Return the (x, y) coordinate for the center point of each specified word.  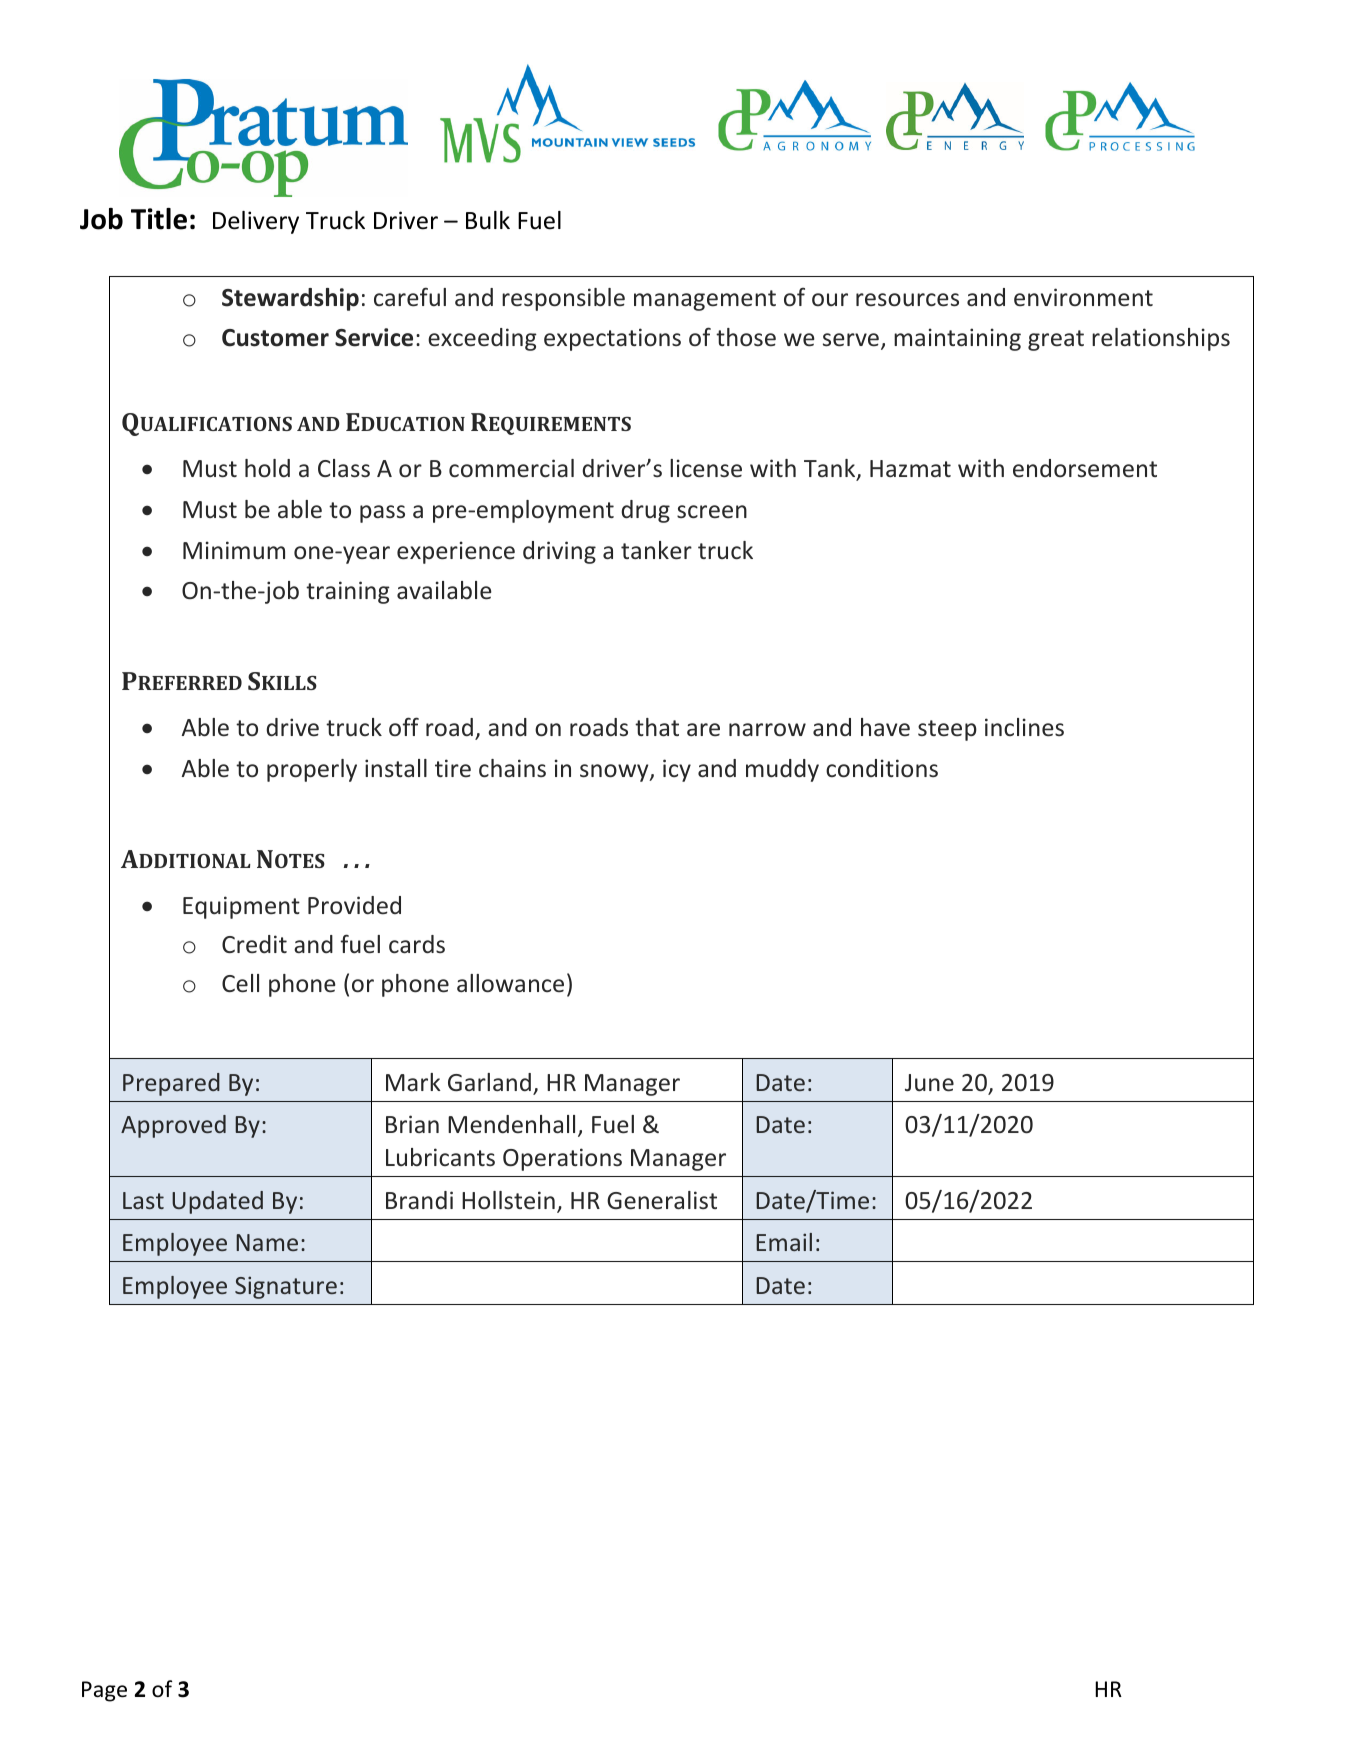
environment (1083, 297)
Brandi (419, 1200)
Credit (254, 944)
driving (559, 552)
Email (784, 1242)
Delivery (256, 222)
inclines (1024, 727)
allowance (510, 983)
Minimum (234, 550)
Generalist (662, 1200)
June (929, 1083)
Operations (562, 1159)
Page (104, 1691)
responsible (563, 299)
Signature (286, 1287)
